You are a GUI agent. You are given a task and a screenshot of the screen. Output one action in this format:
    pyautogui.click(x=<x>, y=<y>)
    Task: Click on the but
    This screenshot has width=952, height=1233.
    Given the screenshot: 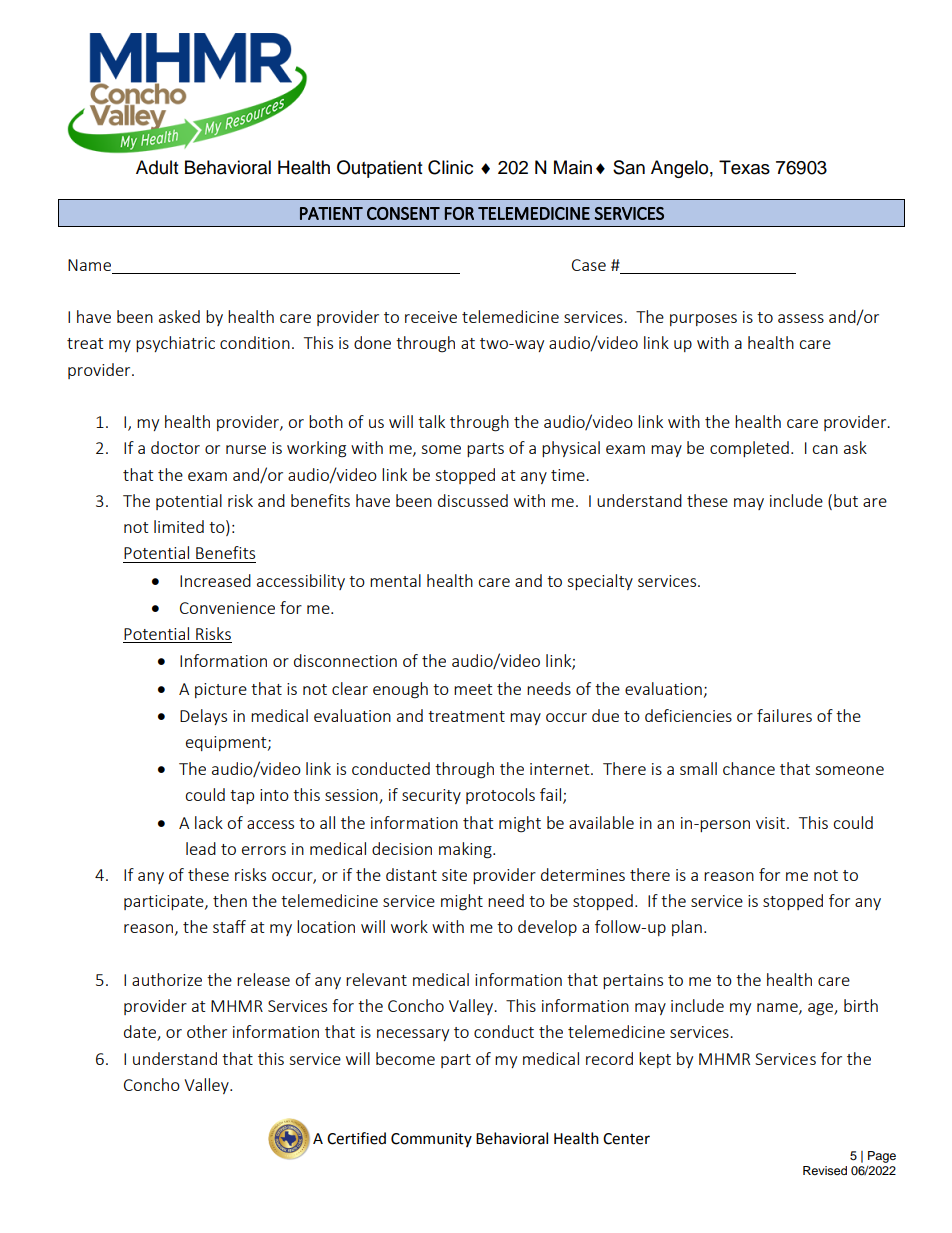 What is the action you would take?
    pyautogui.click(x=846, y=500)
